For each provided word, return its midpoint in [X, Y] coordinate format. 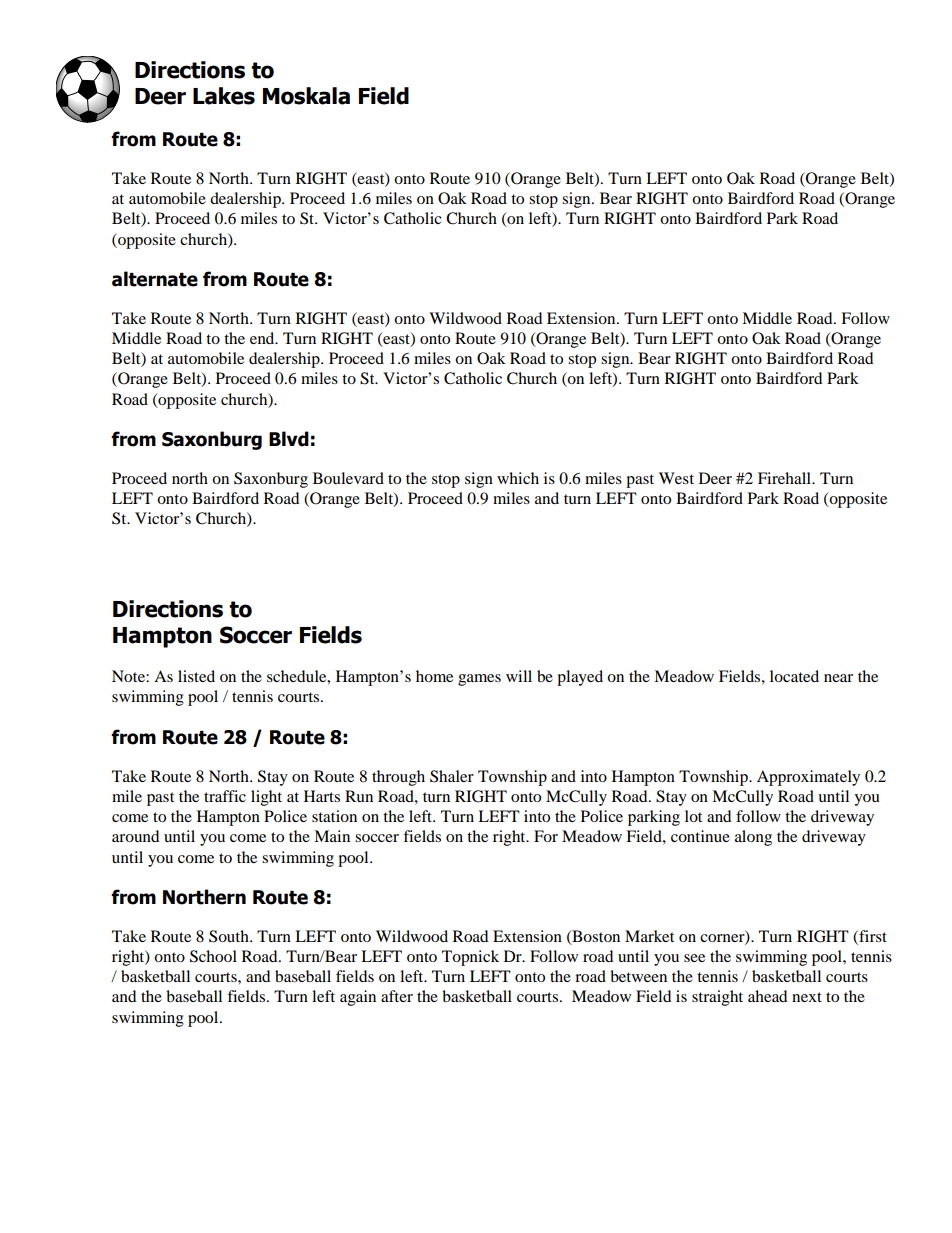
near [838, 678]
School [213, 956]
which [518, 478]
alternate [155, 279]
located [794, 676]
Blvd [289, 439]
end [263, 338]
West [676, 478]
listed [196, 676]
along [753, 838]
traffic [225, 796]
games [479, 680]
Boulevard [348, 478]
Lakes [224, 96]
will [519, 676]
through [398, 778]
